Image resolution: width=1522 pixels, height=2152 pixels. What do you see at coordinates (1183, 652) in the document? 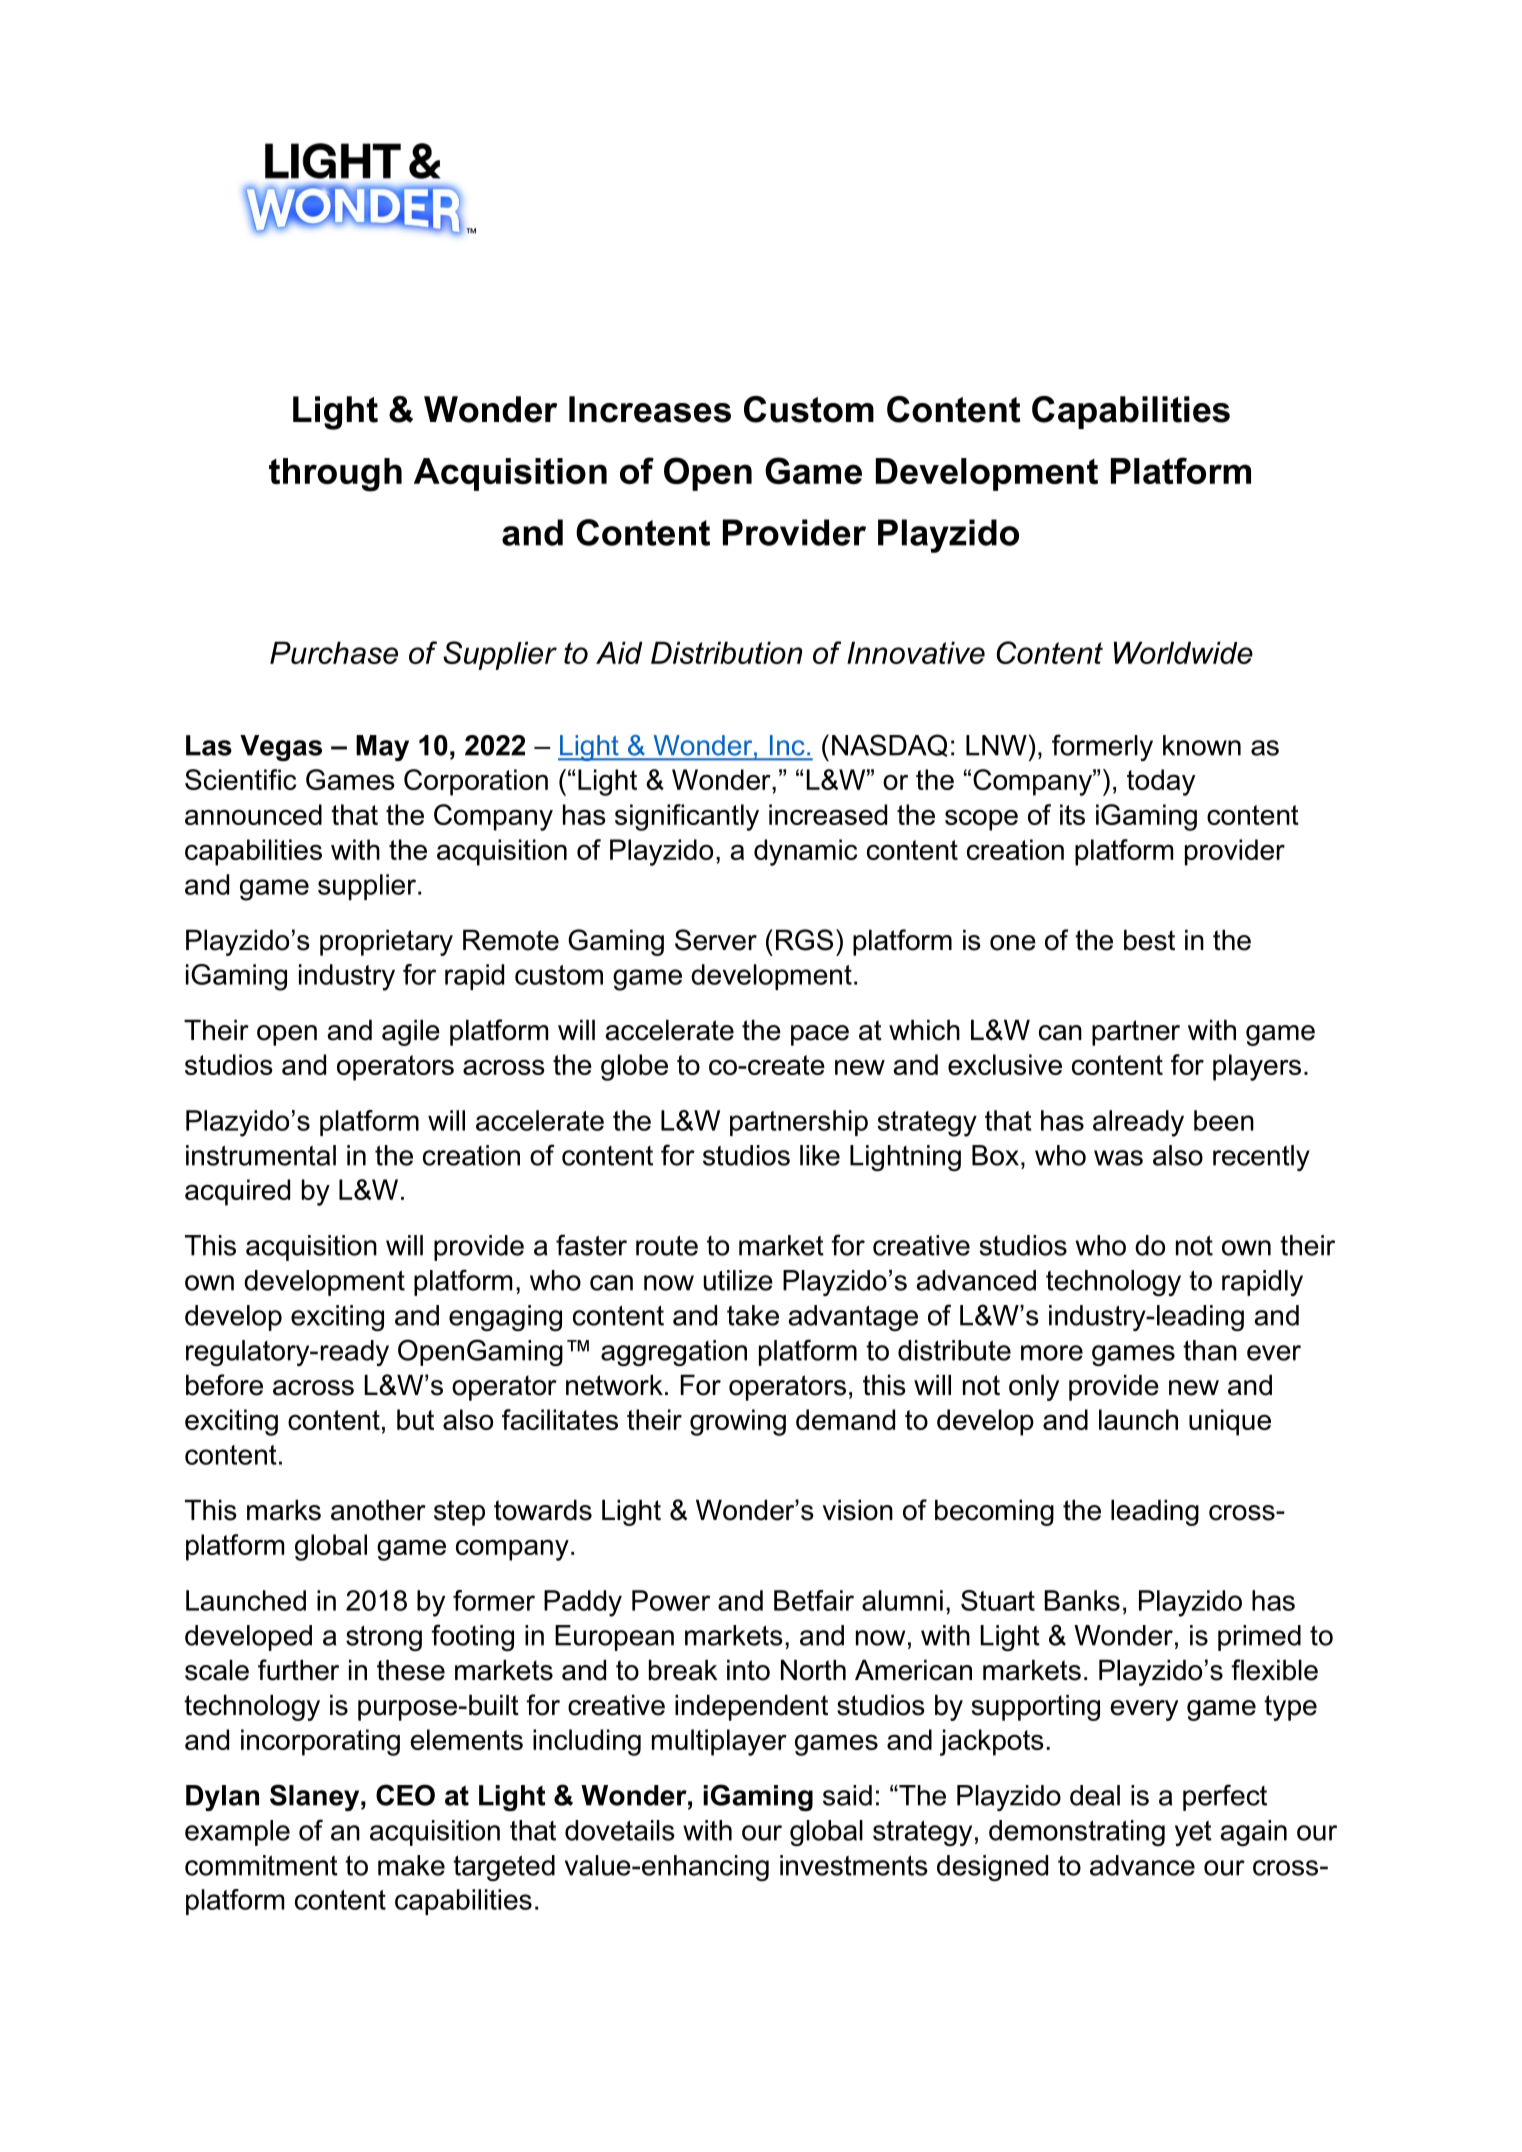
I see `Worldwide` at bounding box center [1183, 652].
